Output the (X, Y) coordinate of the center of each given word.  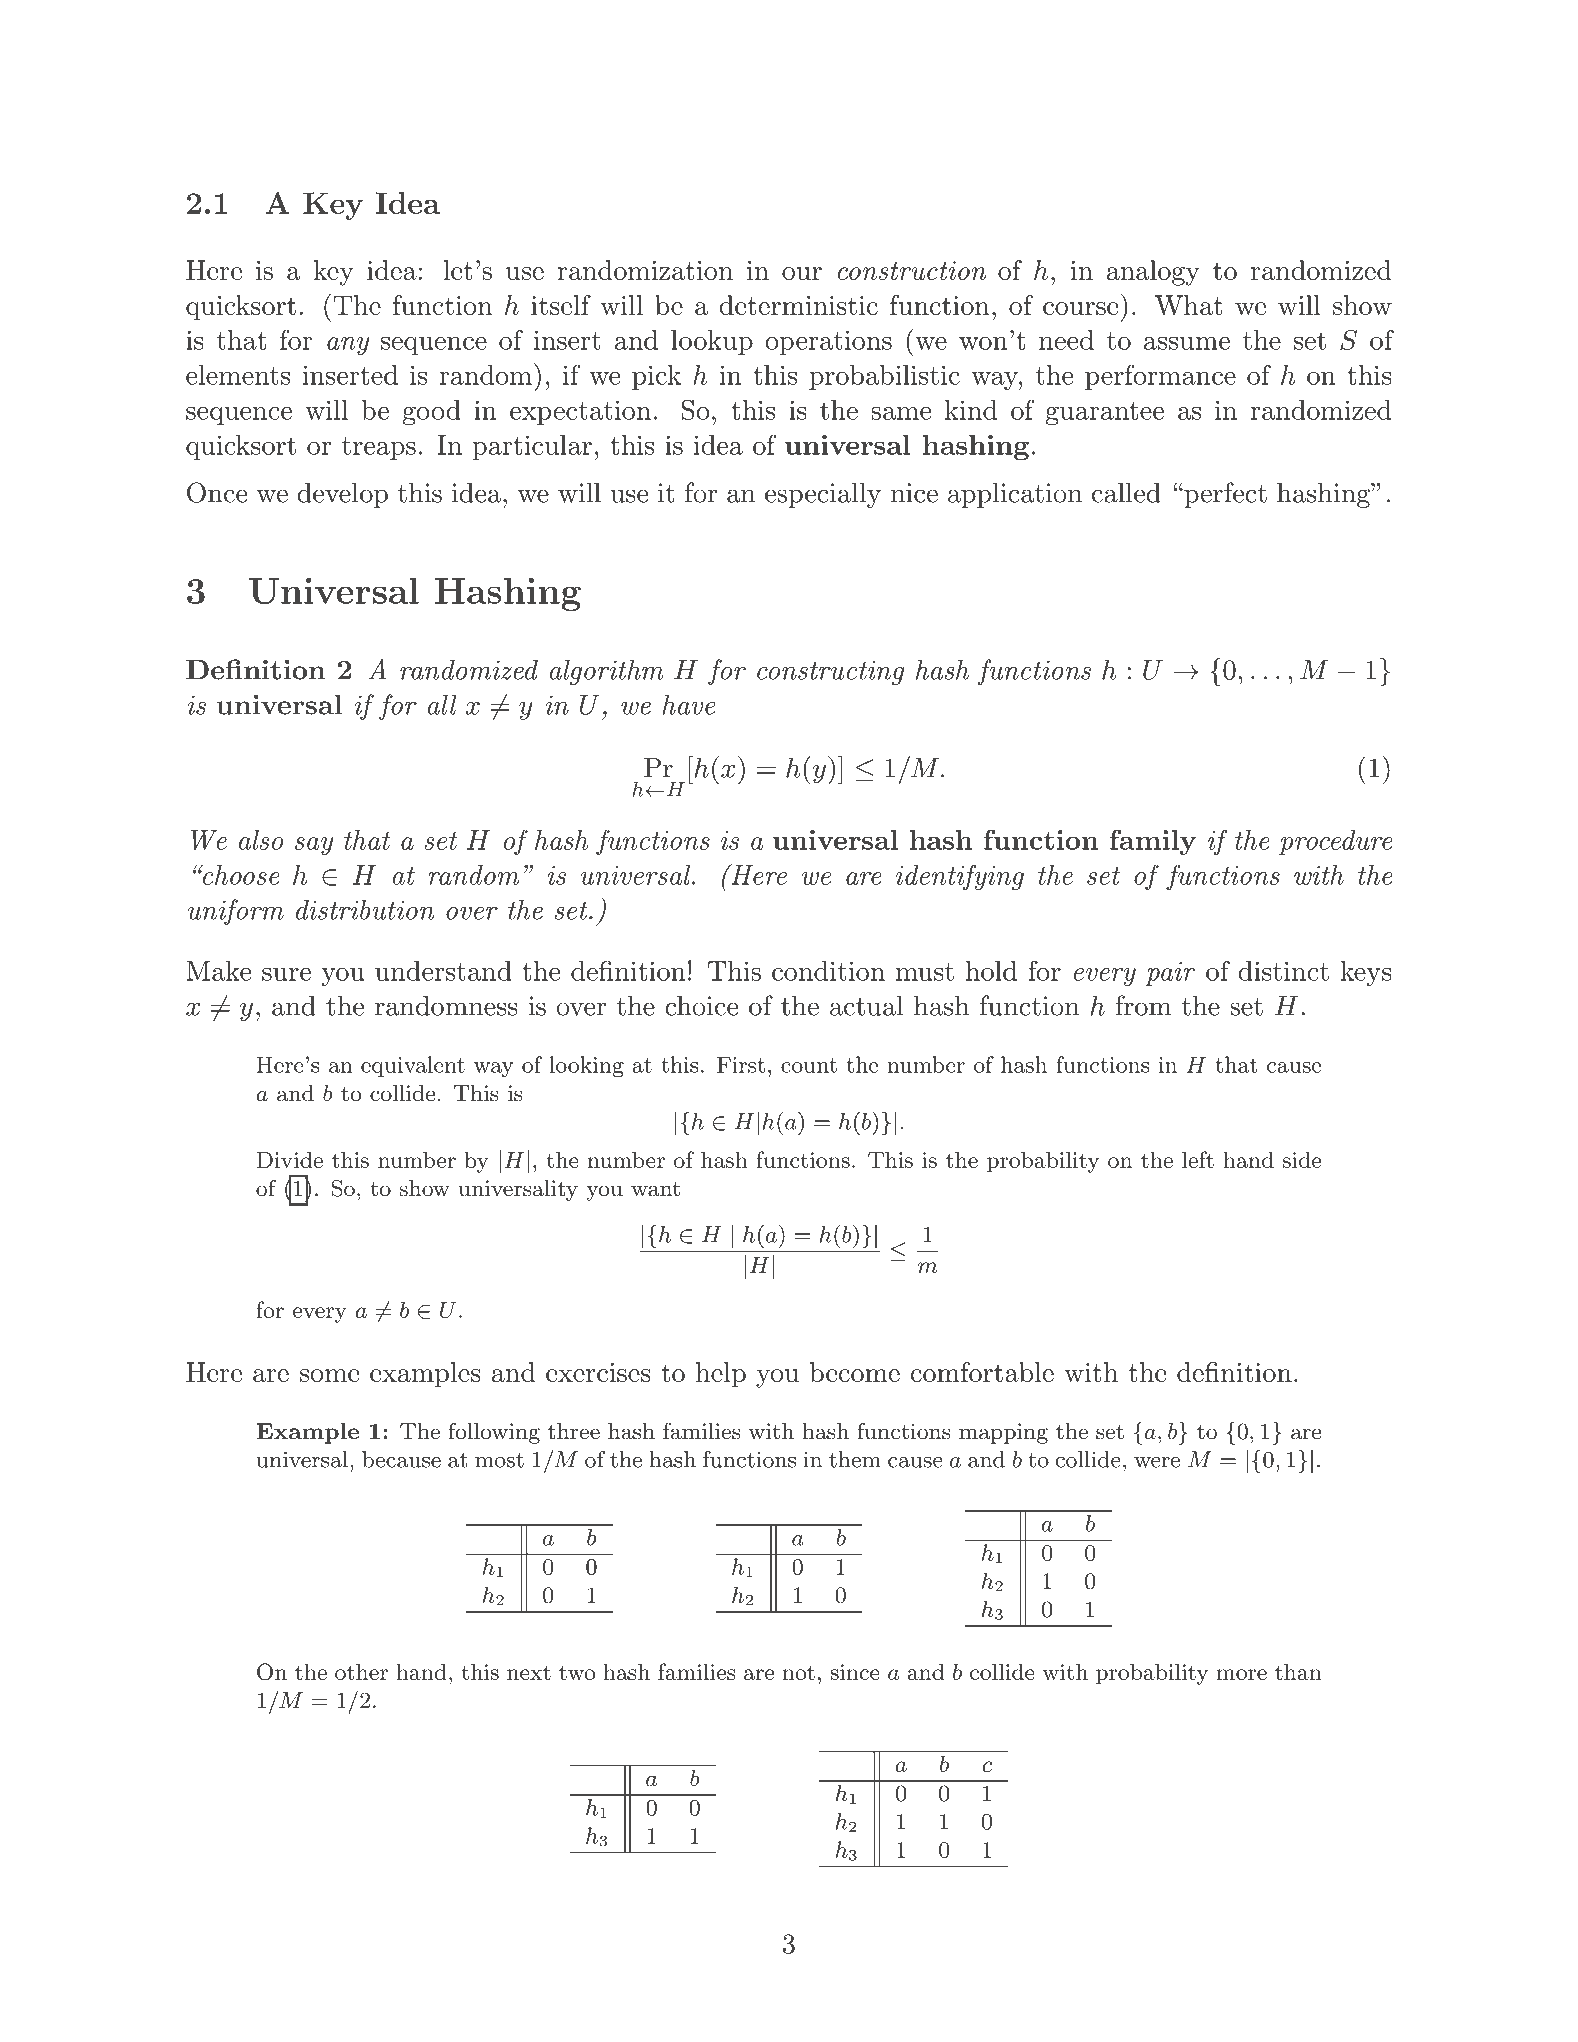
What (1189, 305)
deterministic (798, 305)
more (1241, 1674)
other (361, 1671)
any (348, 346)
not (798, 1672)
